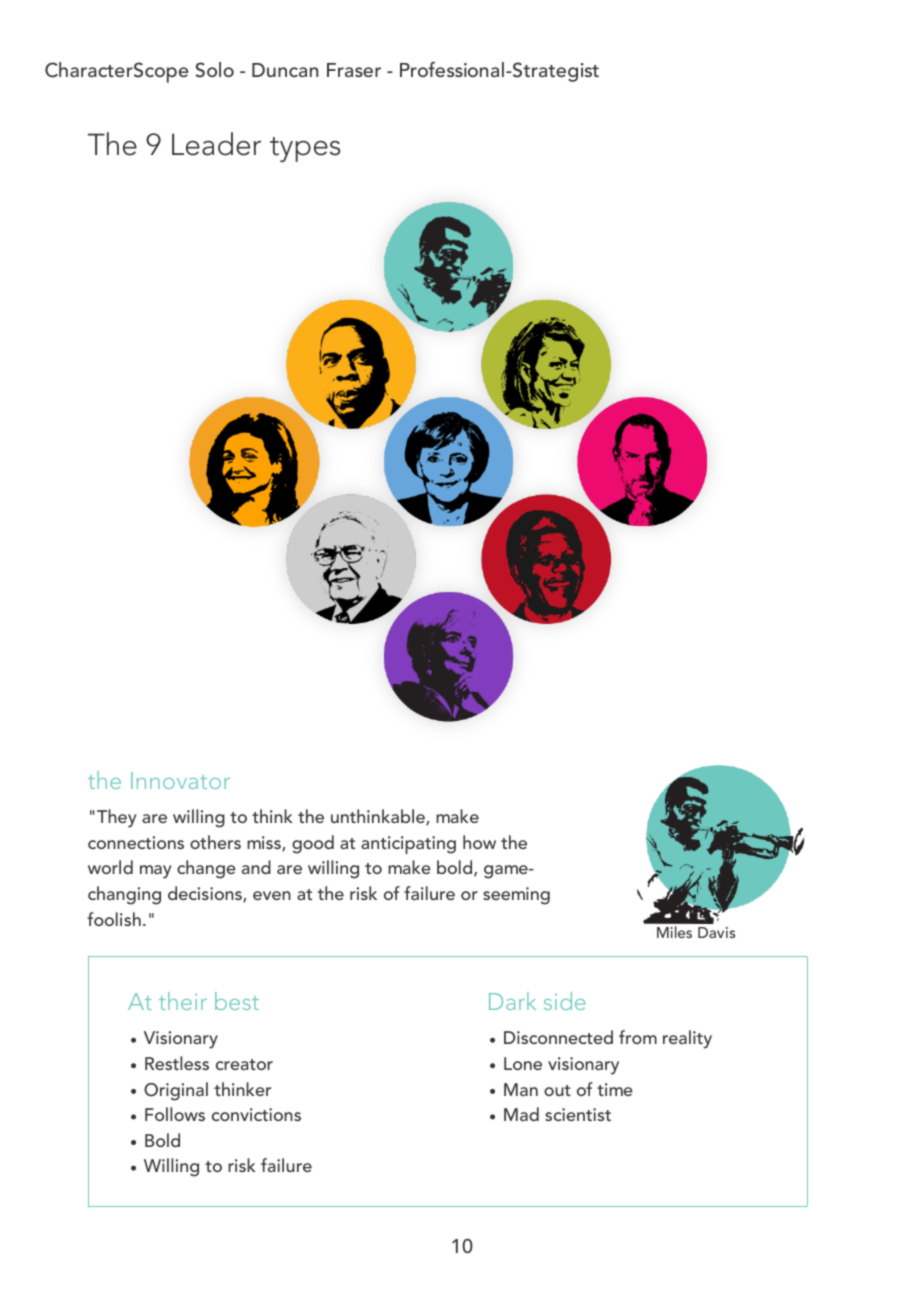 The image size is (924, 1303). Describe the element at coordinates (305, 149) in the document. I see `types` at that location.
